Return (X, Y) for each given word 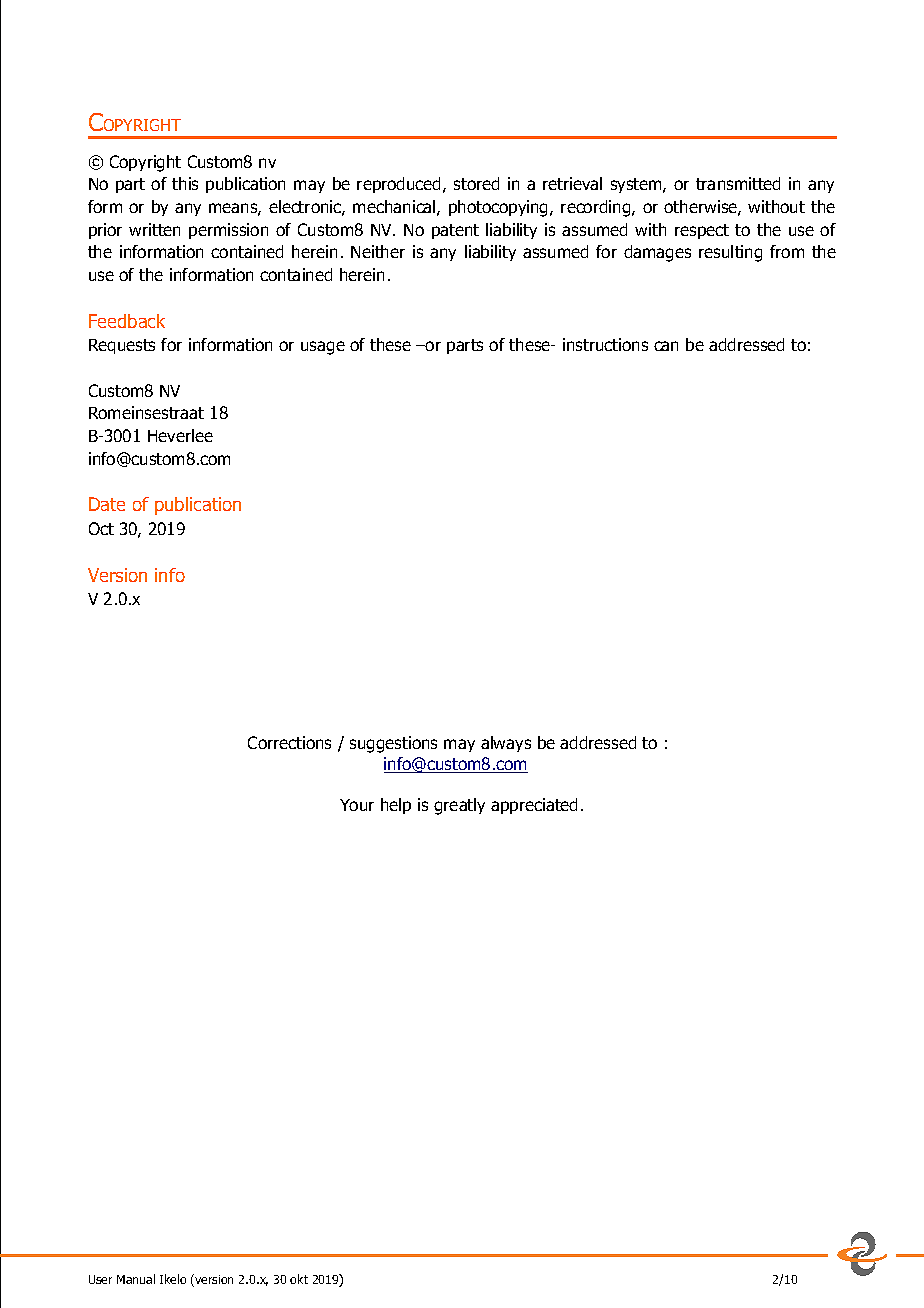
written (154, 229)
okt (299, 1279)
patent (455, 231)
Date (107, 504)
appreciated (534, 806)
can (666, 346)
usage (323, 348)
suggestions (393, 744)
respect (702, 231)
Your (357, 805)
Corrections (289, 742)
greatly (459, 806)
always (506, 744)
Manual (136, 1279)
